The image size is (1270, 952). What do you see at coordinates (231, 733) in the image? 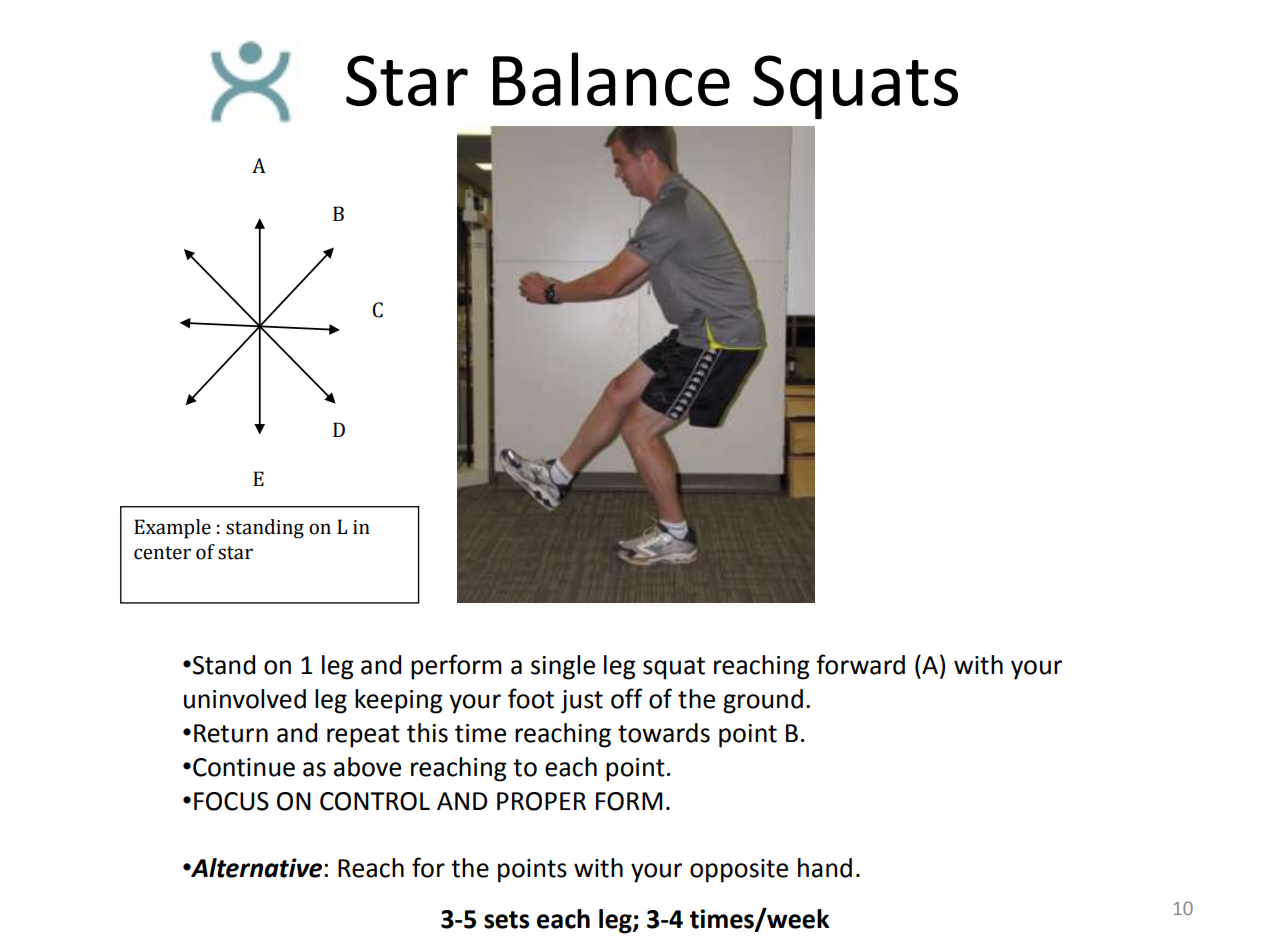
I see `Return` at bounding box center [231, 733].
